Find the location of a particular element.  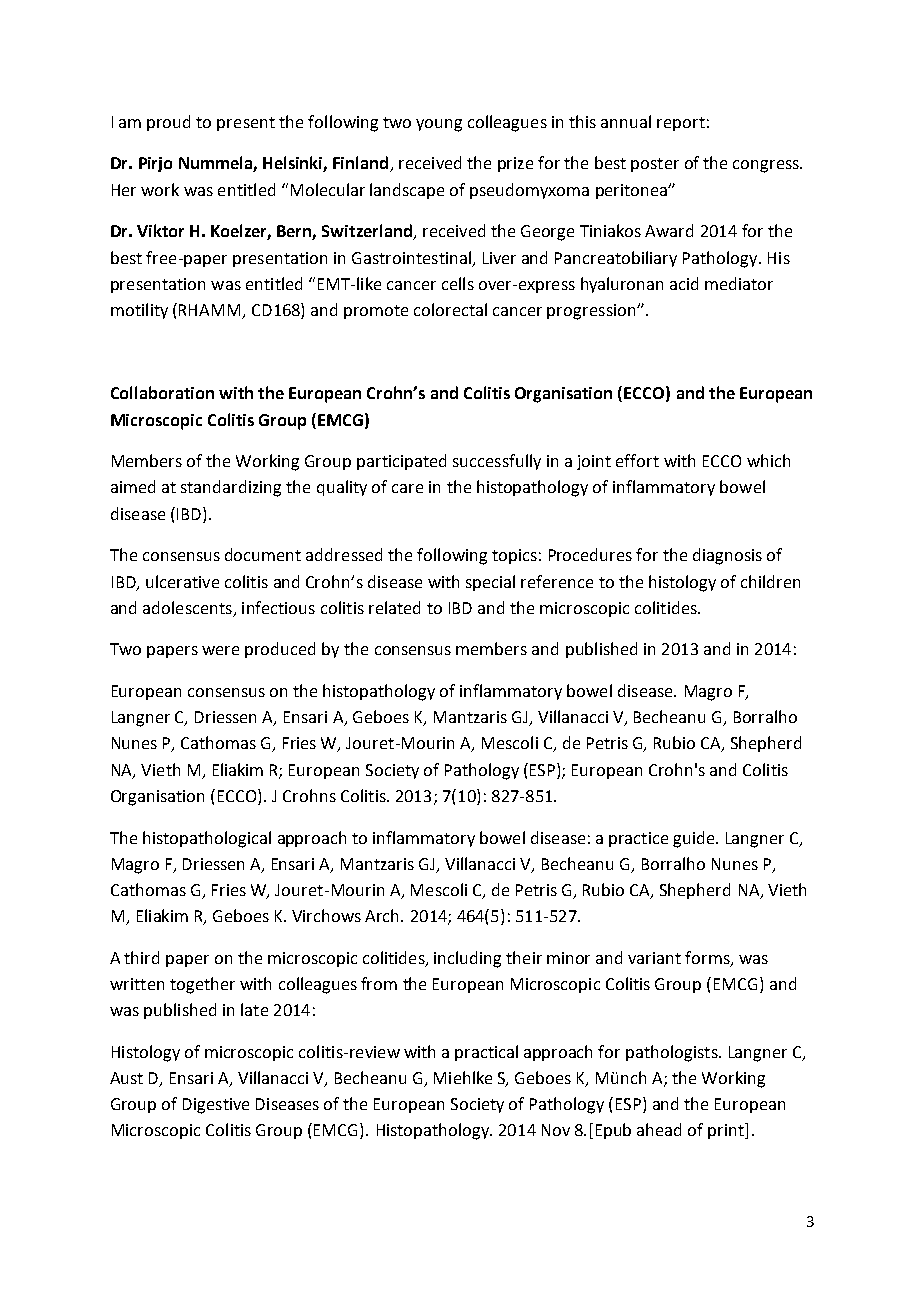

ahead is located at coordinates (659, 1129).
